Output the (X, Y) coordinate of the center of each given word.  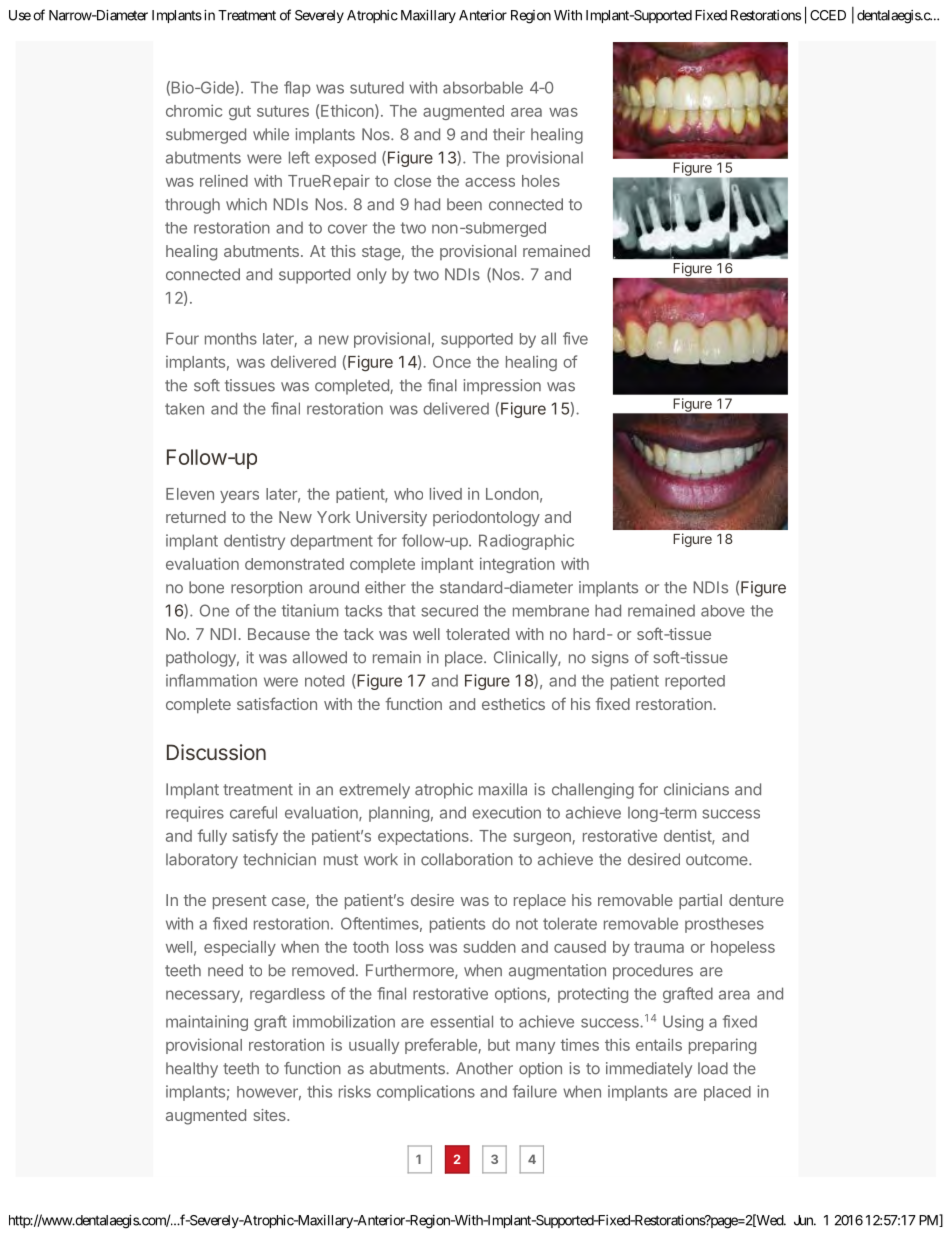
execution (506, 812)
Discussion (216, 752)
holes (541, 181)
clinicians (696, 789)
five (575, 338)
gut (240, 113)
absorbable (483, 87)
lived (446, 493)
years (239, 497)
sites (270, 1115)
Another (484, 1068)
